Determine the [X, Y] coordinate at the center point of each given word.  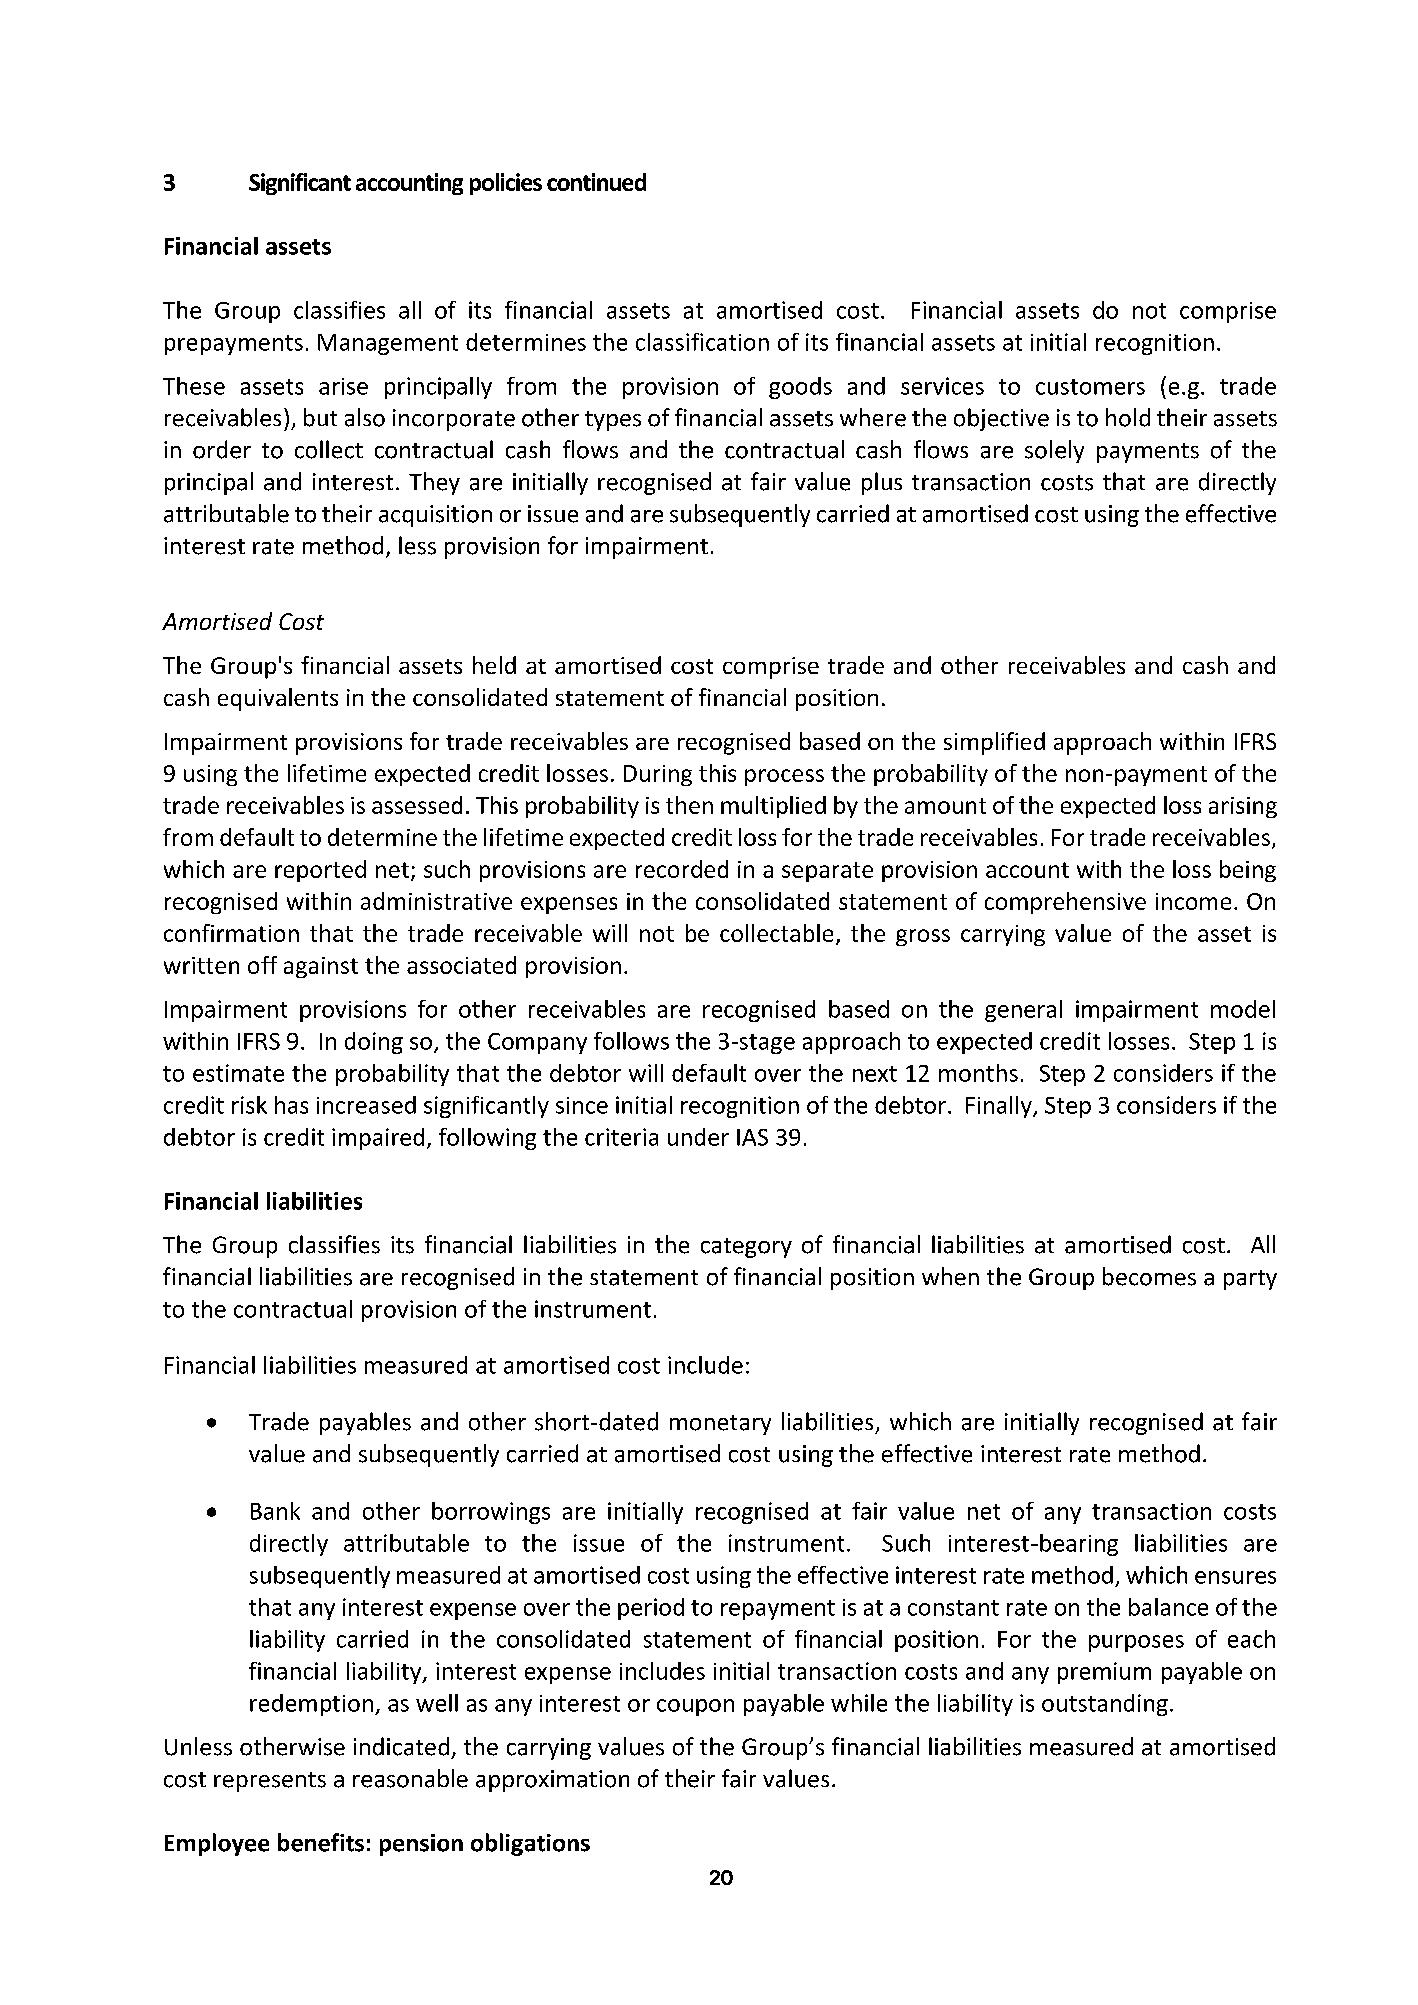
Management [388, 344]
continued [596, 182]
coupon [695, 1707]
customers [1090, 387]
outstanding [1105, 1705]
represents [270, 1782]
